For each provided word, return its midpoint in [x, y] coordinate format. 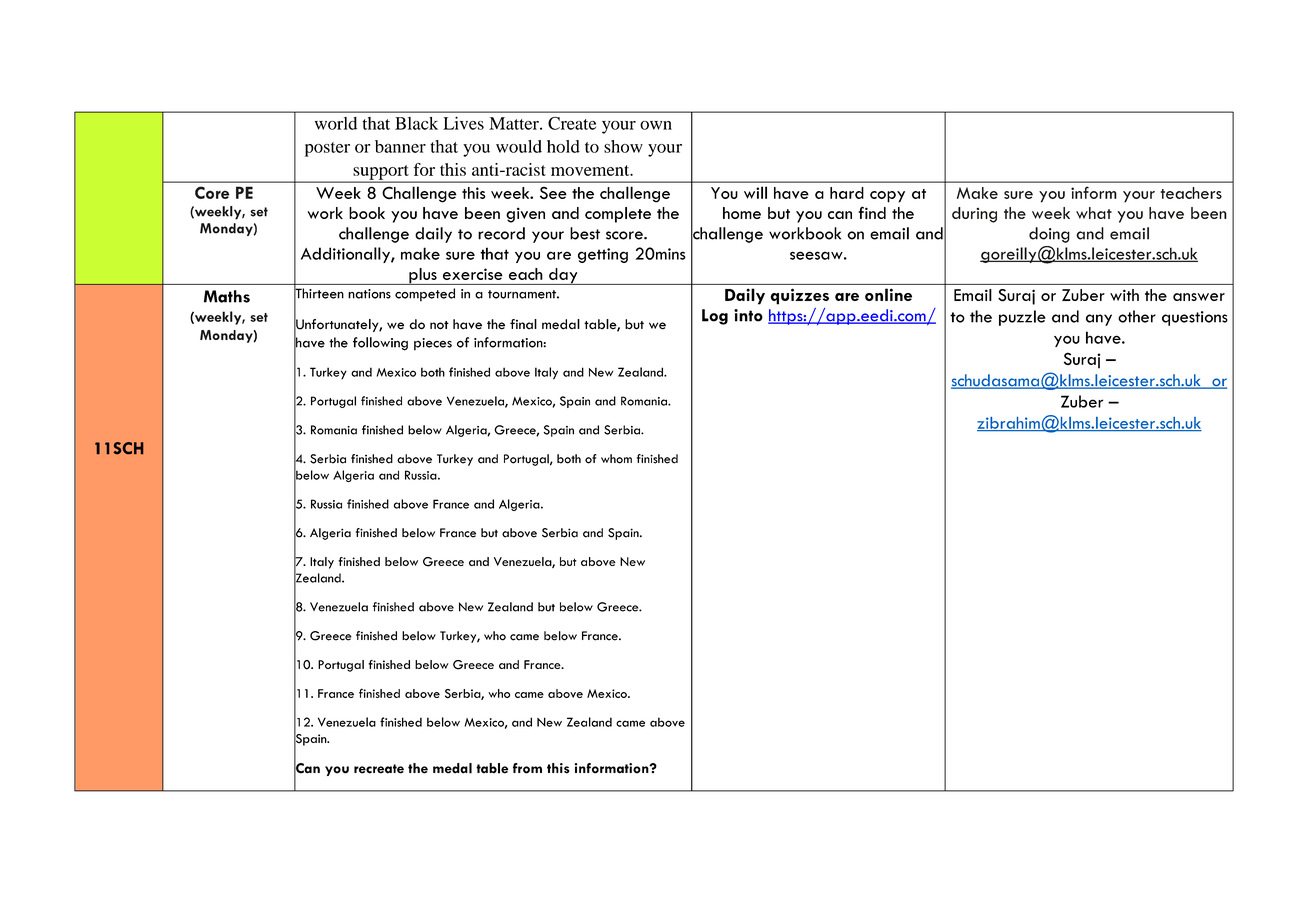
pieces [433, 344]
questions [1195, 318]
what [1094, 213]
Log [715, 317]
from [527, 768]
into [748, 315]
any [1099, 320]
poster [327, 149]
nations [369, 294]
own [656, 125]
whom [616, 459]
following [380, 344]
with [1124, 295]
